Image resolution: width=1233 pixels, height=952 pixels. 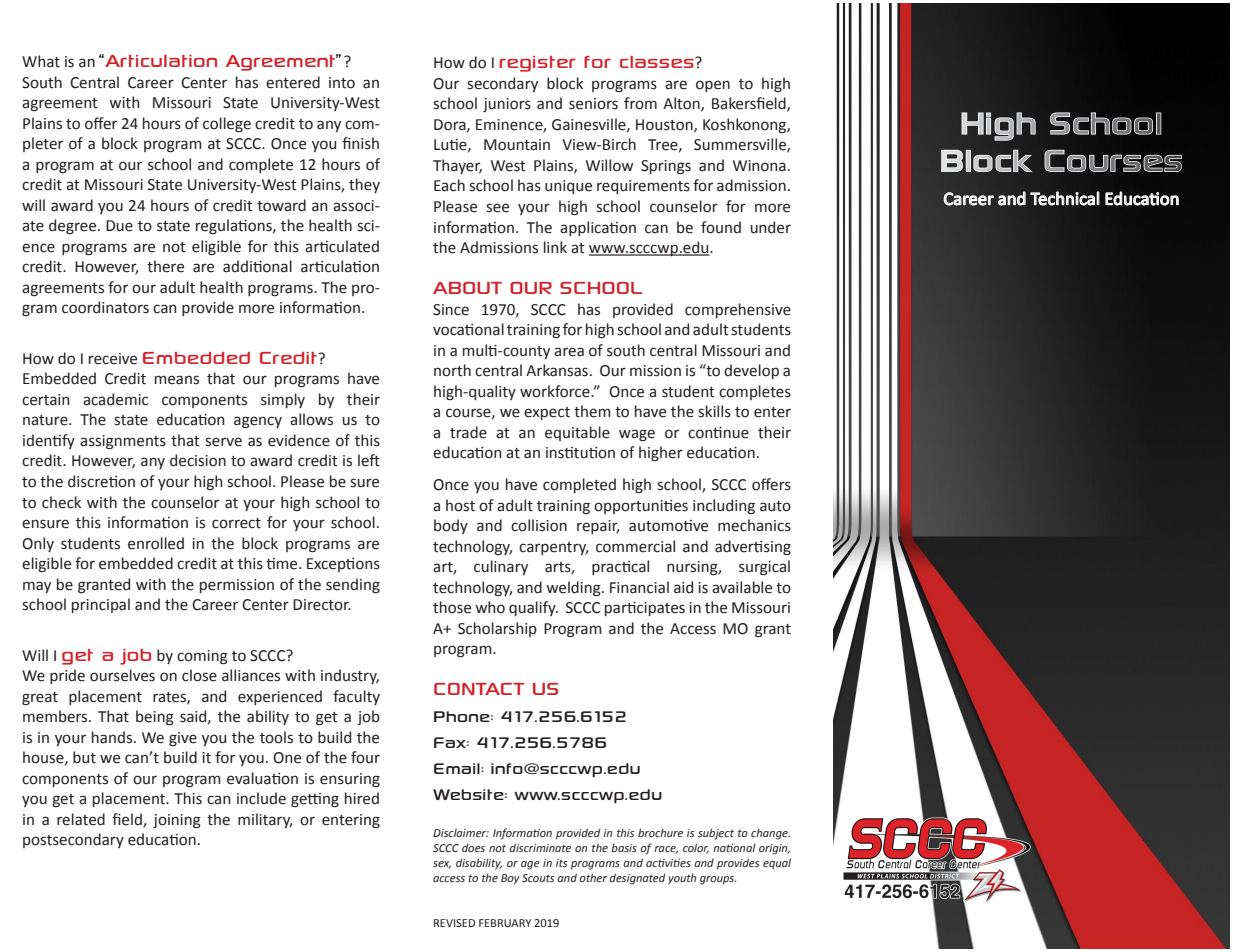 I want to click on receive, so click(x=113, y=359).
